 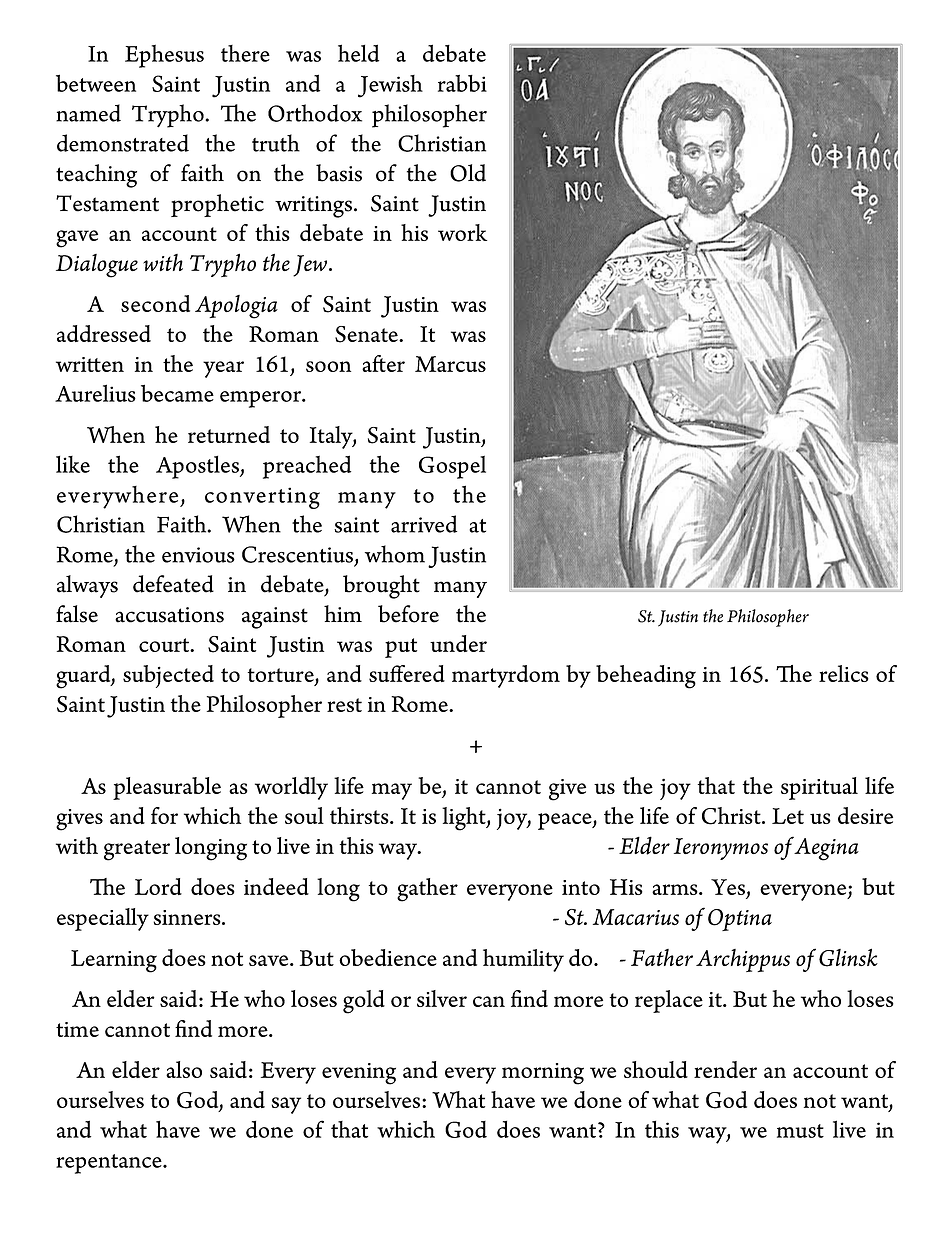 What do you see at coordinates (543, 1074) in the screenshot?
I see `morning` at bounding box center [543, 1074].
